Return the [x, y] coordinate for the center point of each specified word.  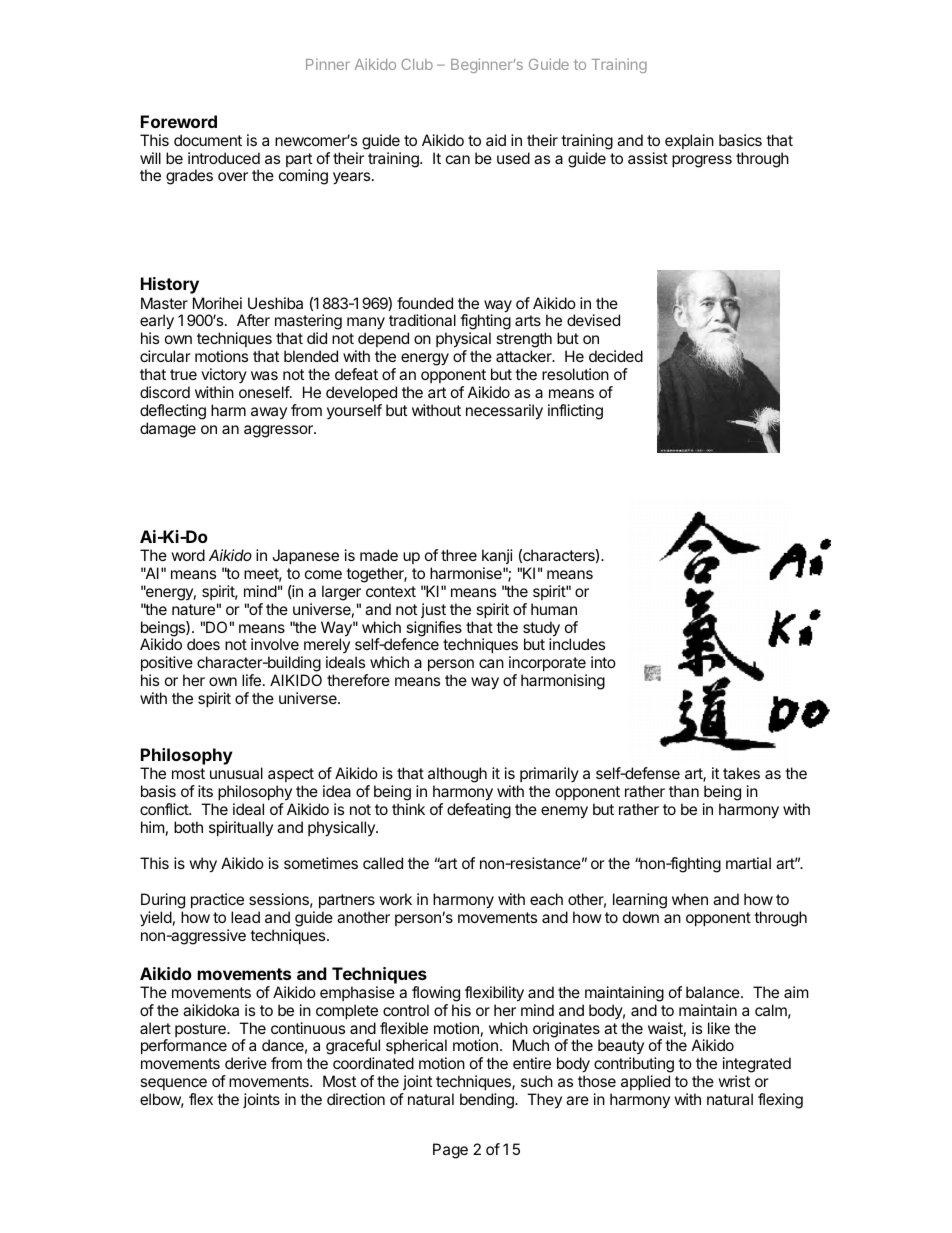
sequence [173, 1086]
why [203, 865]
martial [748, 863]
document [208, 140]
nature [193, 609]
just [433, 610]
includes [577, 644]
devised [593, 320]
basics [740, 140]
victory [224, 375]
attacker [525, 356]
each [546, 899]
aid [496, 140]
